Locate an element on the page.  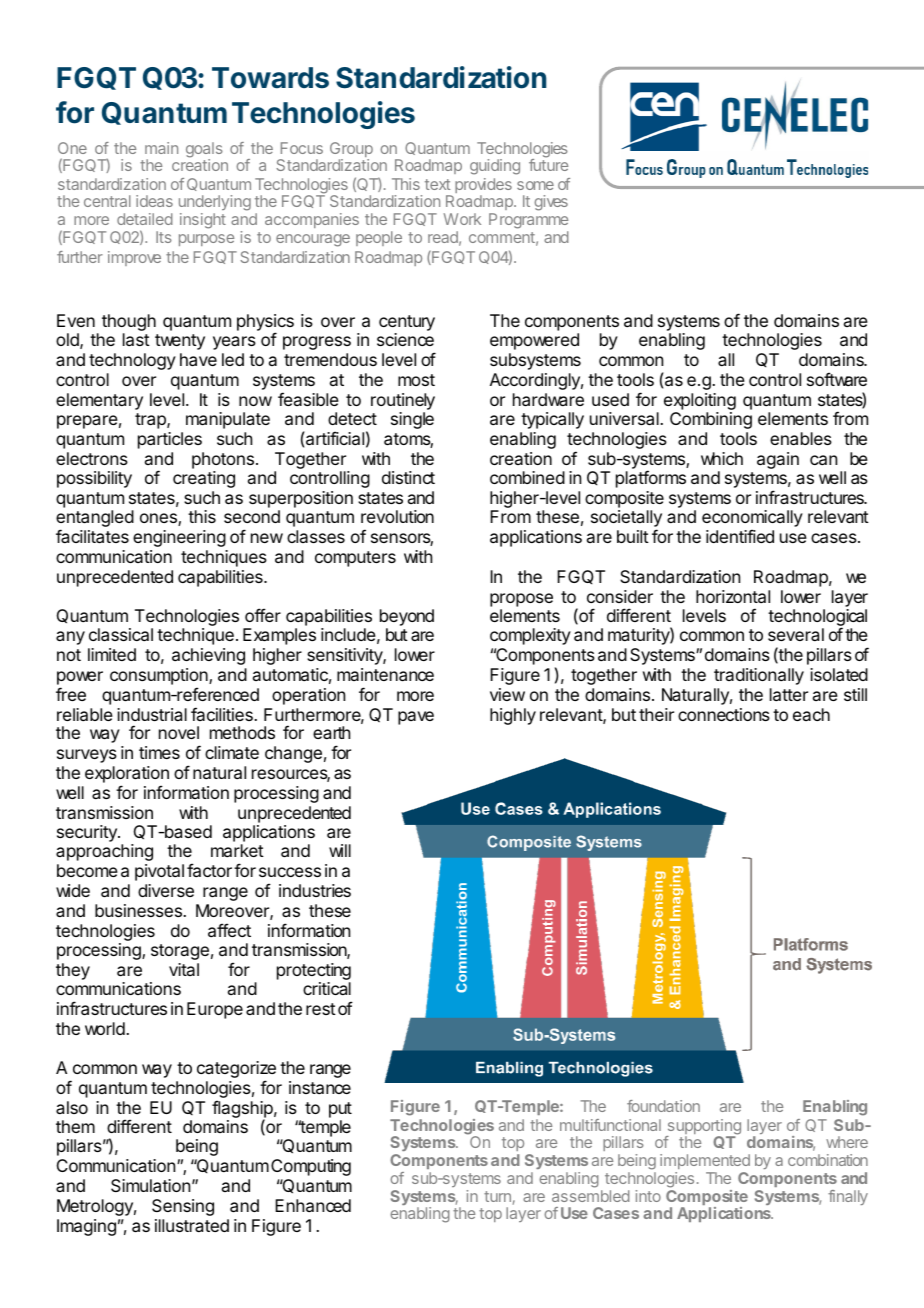
traditionally is located at coordinates (759, 676).
